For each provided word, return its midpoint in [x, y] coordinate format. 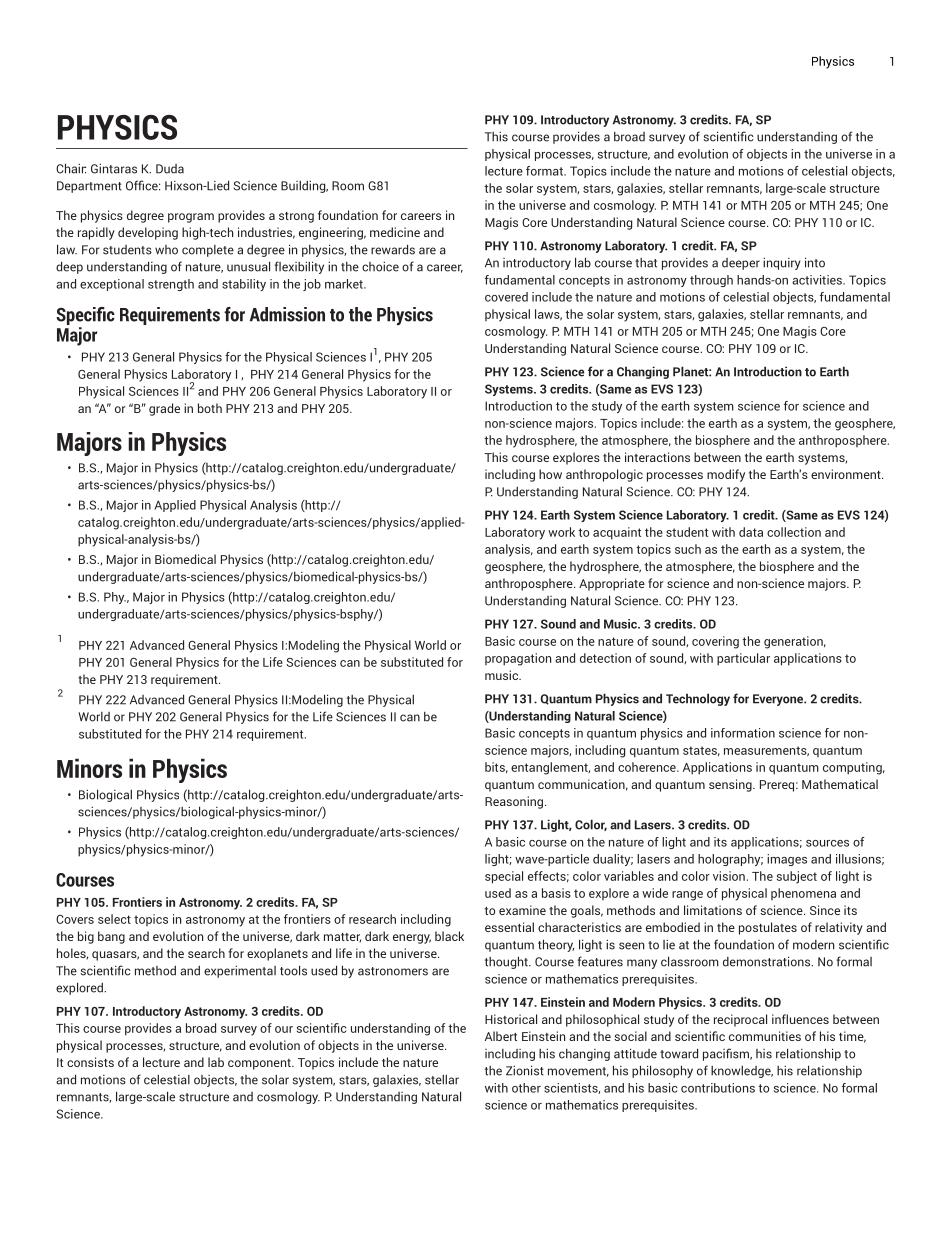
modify [726, 475]
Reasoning [515, 802]
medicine [395, 232]
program [191, 218]
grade [164, 409]
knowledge [742, 1072]
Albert [501, 1036]
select [114, 919]
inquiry [782, 264]
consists [90, 1062]
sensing [731, 785]
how [550, 474]
